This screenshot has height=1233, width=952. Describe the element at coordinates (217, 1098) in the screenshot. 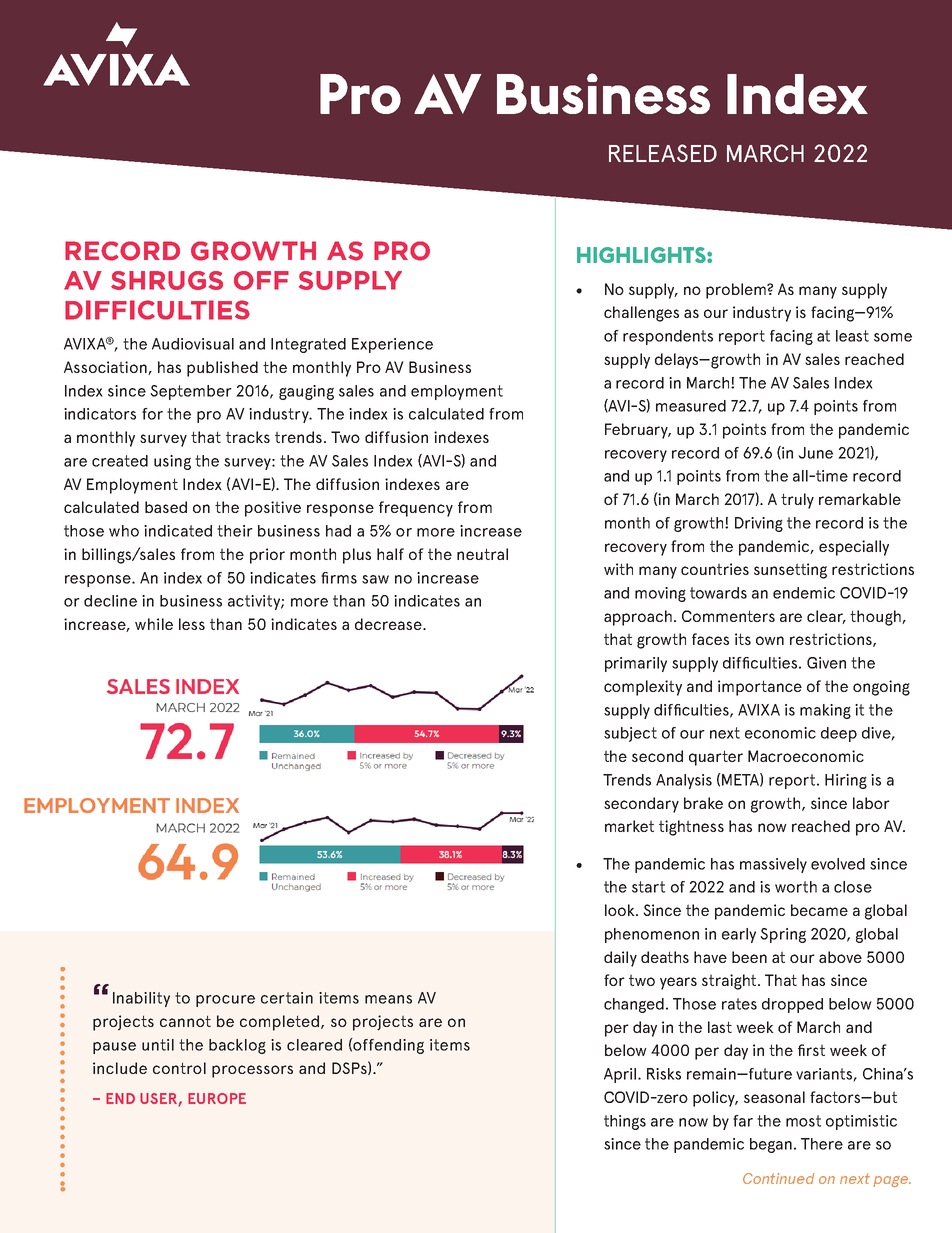

I see `EUROPE` at that location.
